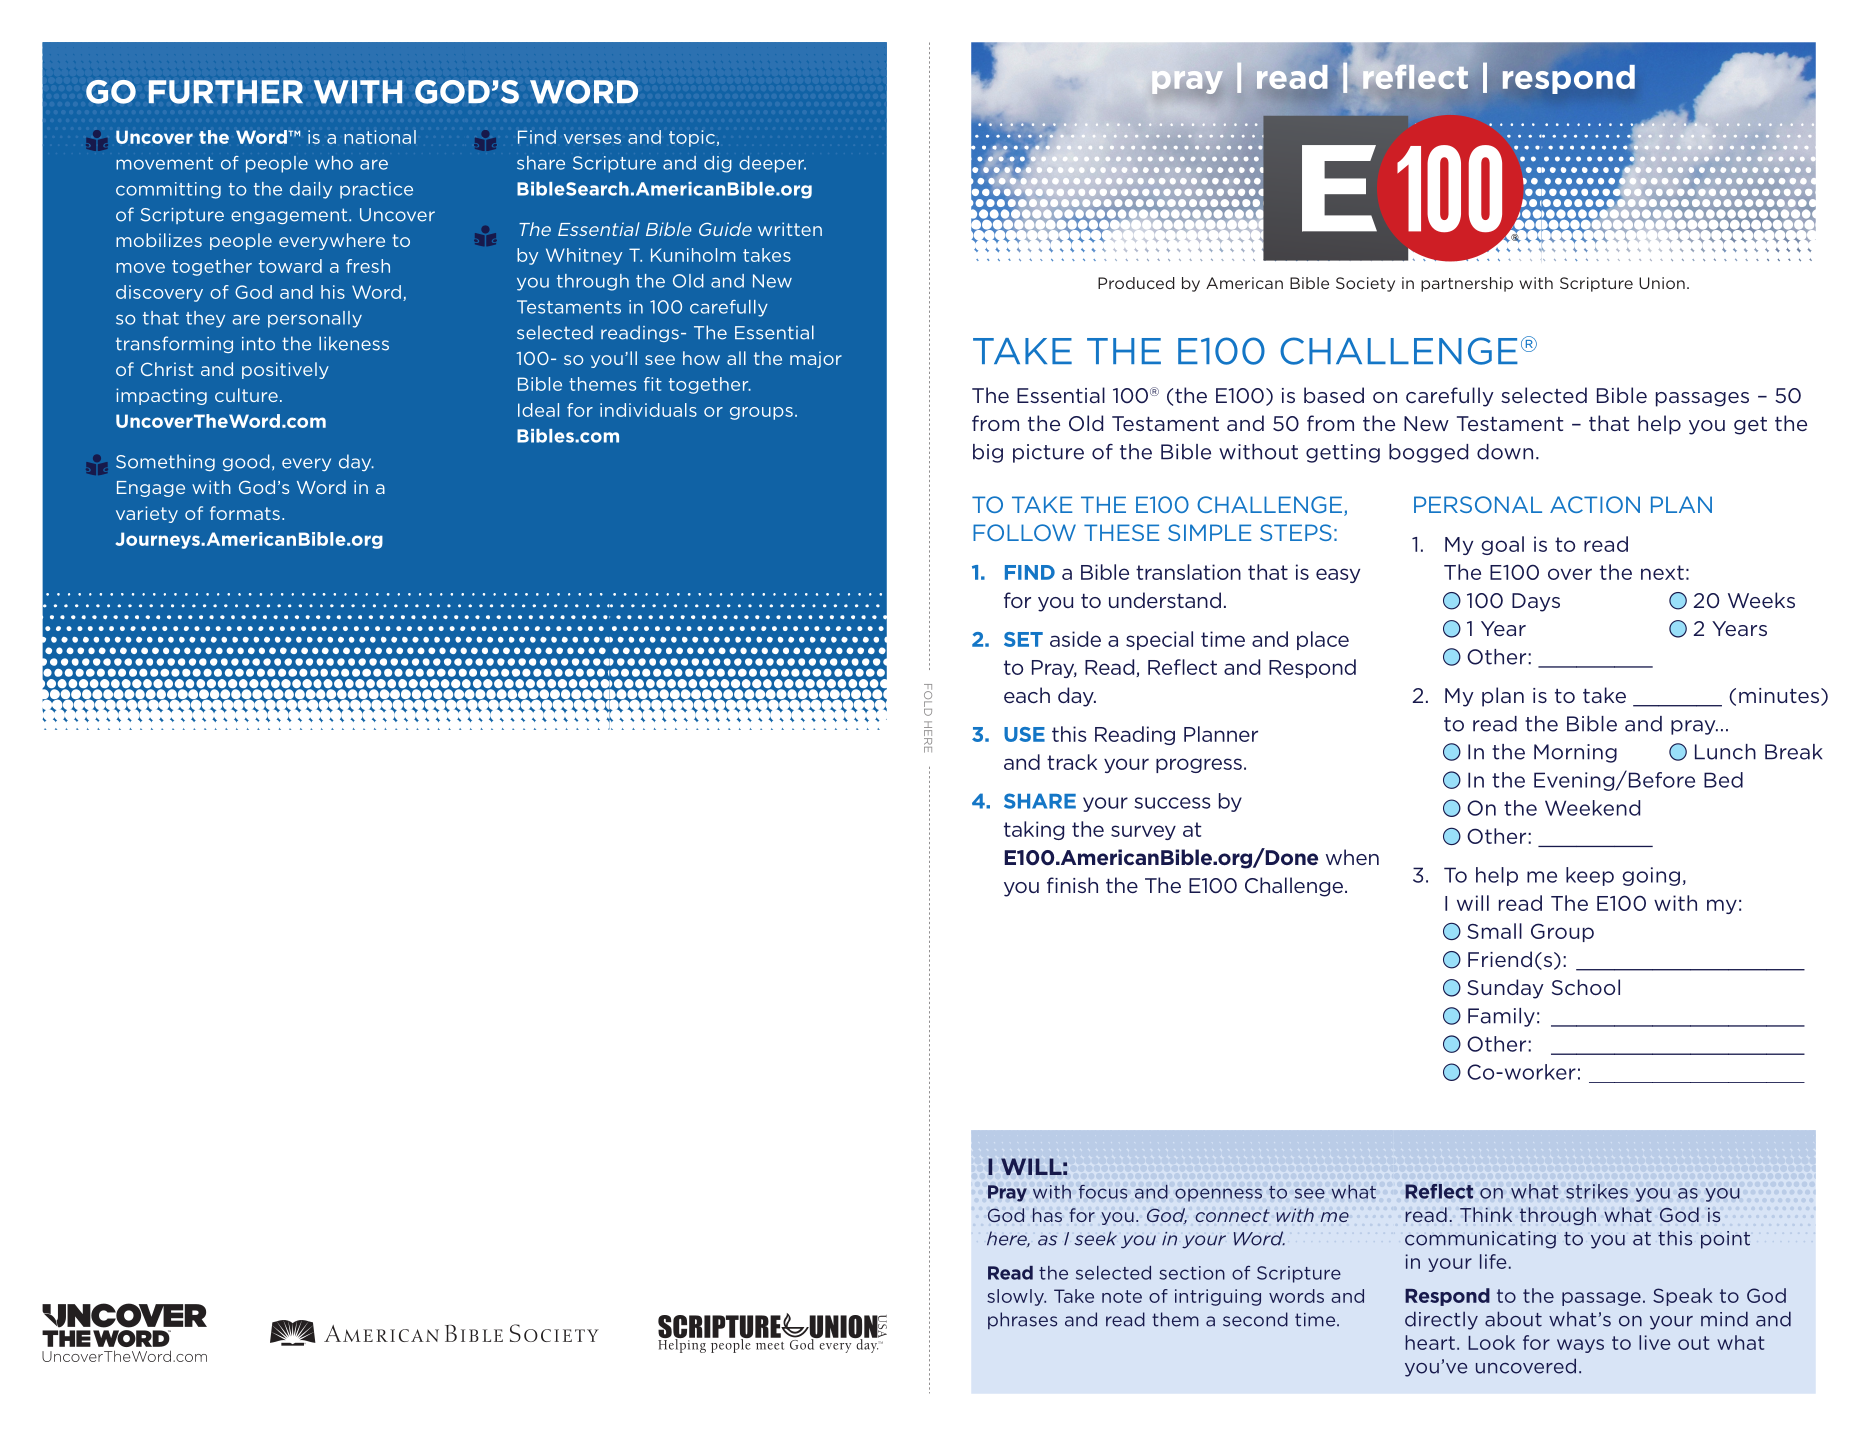 This screenshot has width=1858, height=1436. Describe the element at coordinates (772, 164) in the screenshot. I see `deeper` at that location.
